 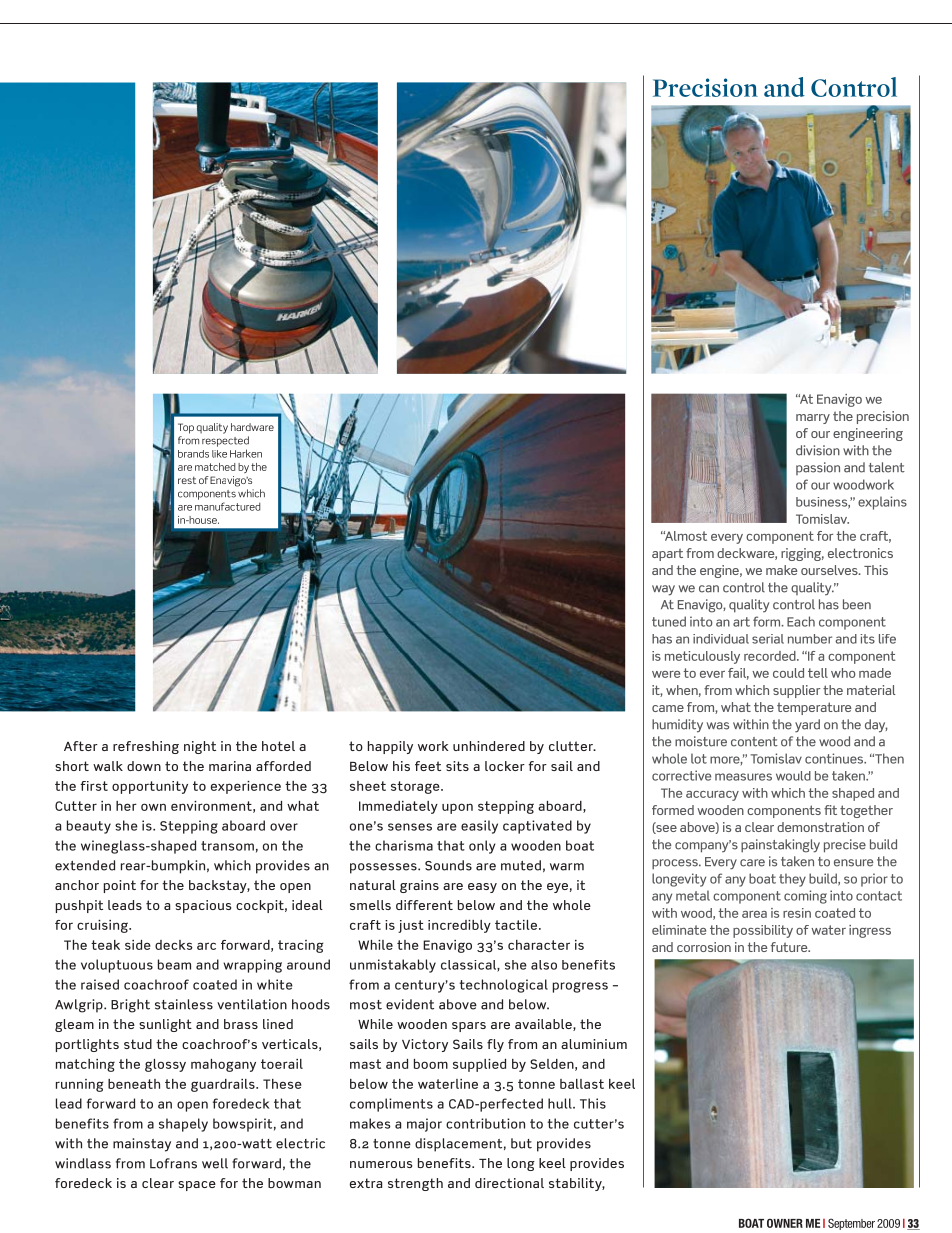 I want to click on division, so click(x=818, y=450).
